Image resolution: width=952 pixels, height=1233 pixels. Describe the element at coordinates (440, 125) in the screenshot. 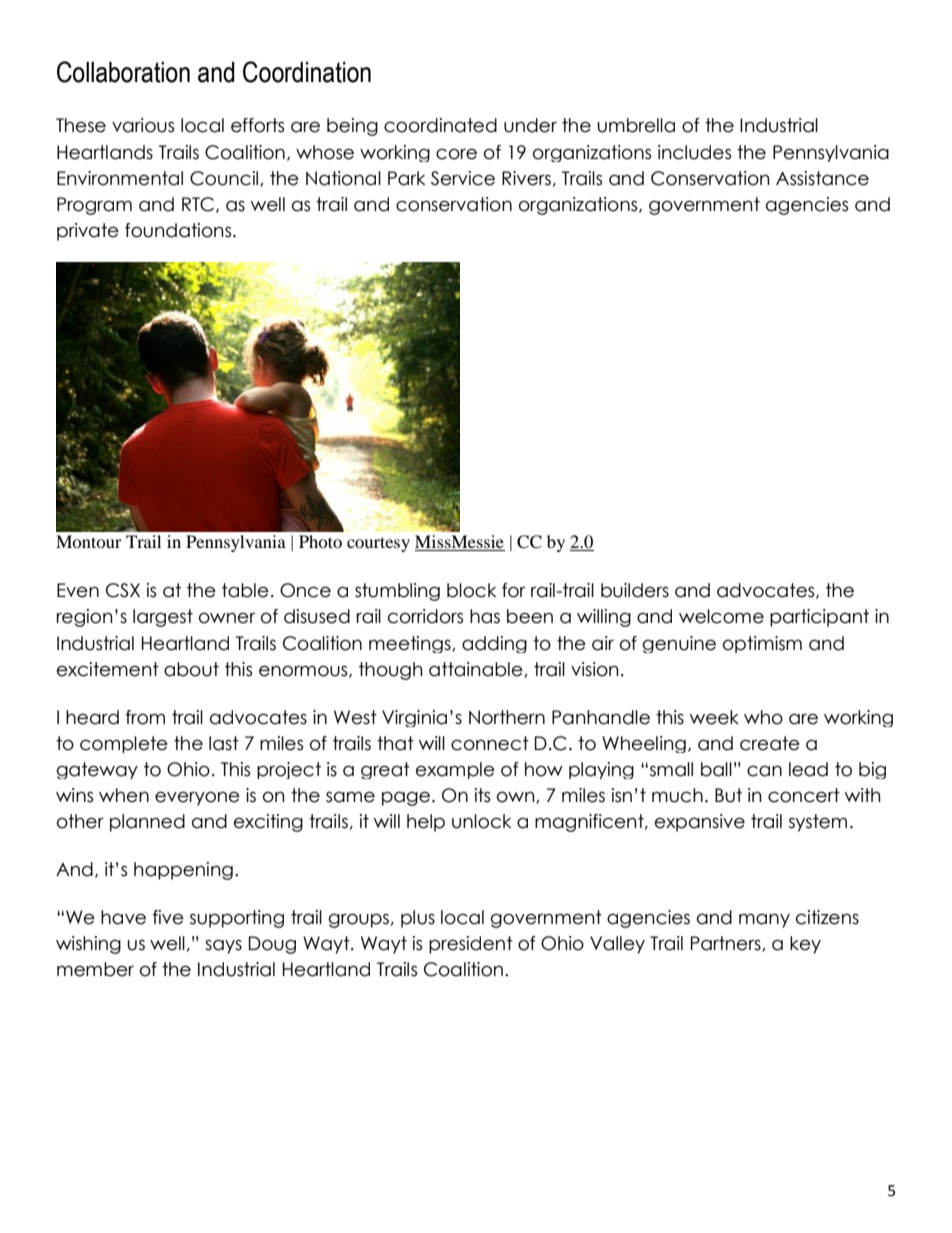

I see `coordinated` at that location.
